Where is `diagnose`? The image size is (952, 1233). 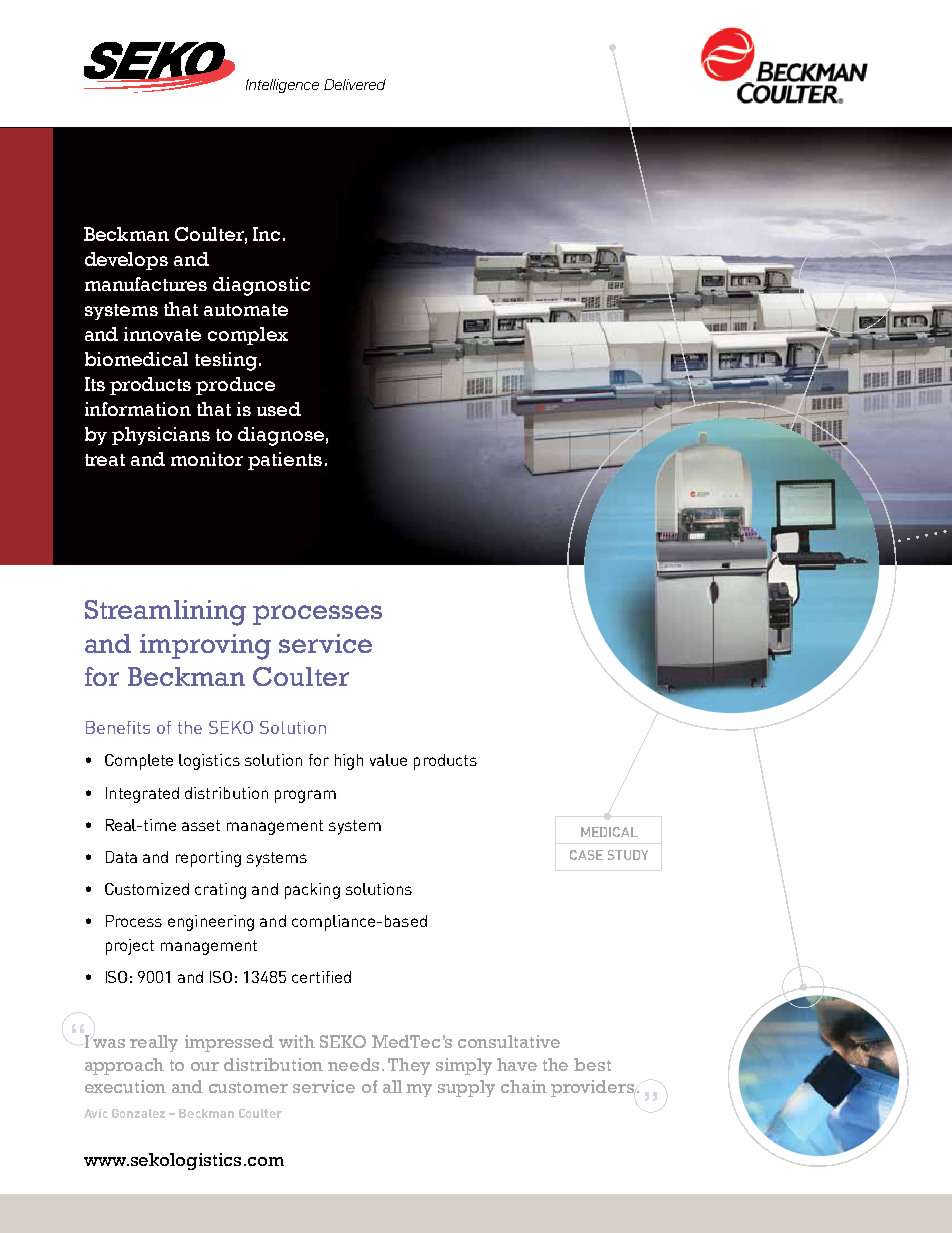 diagnose is located at coordinates (281, 436).
